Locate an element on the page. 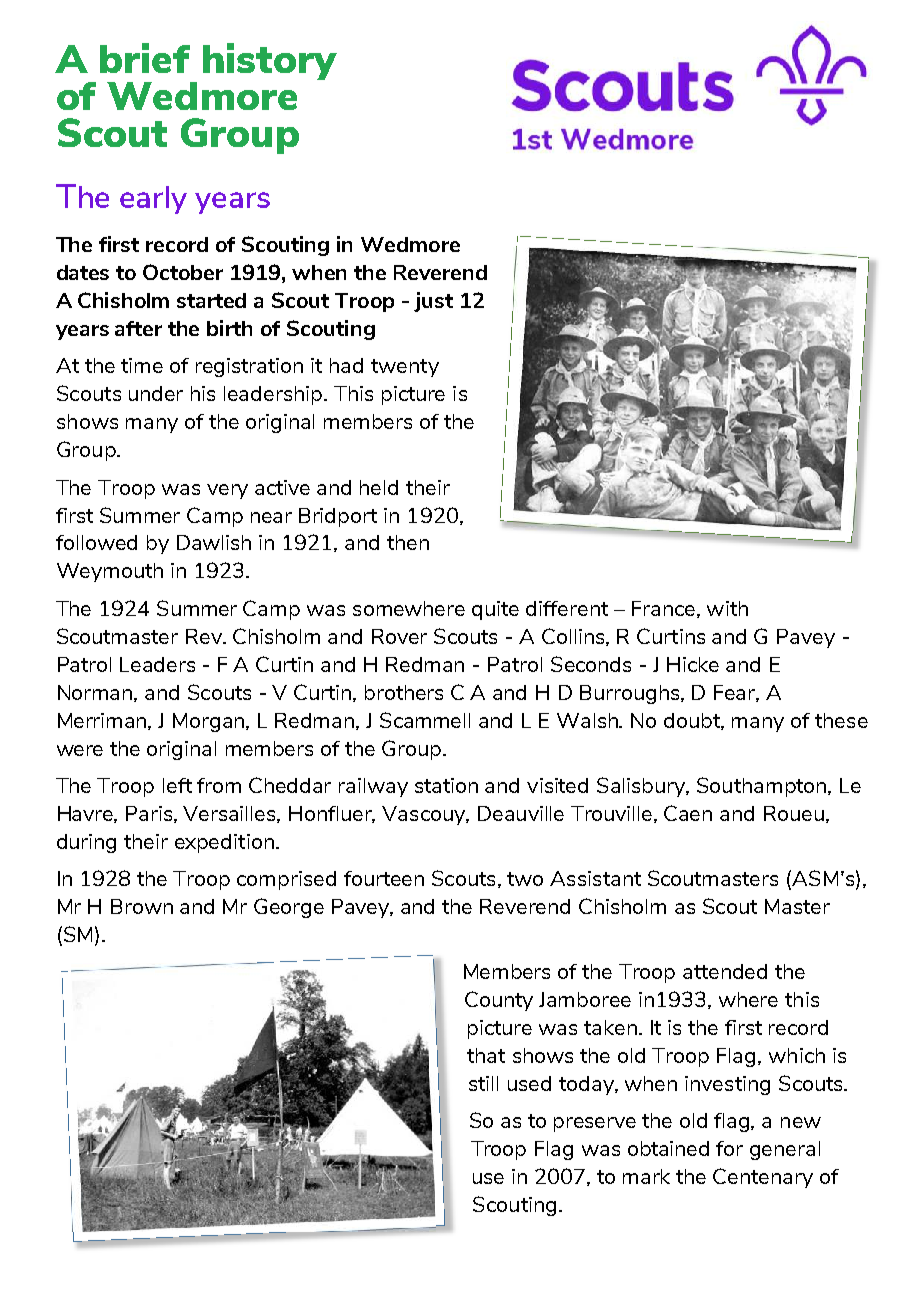 This document has height=1308, width=924. just is located at coordinates (433, 302).
